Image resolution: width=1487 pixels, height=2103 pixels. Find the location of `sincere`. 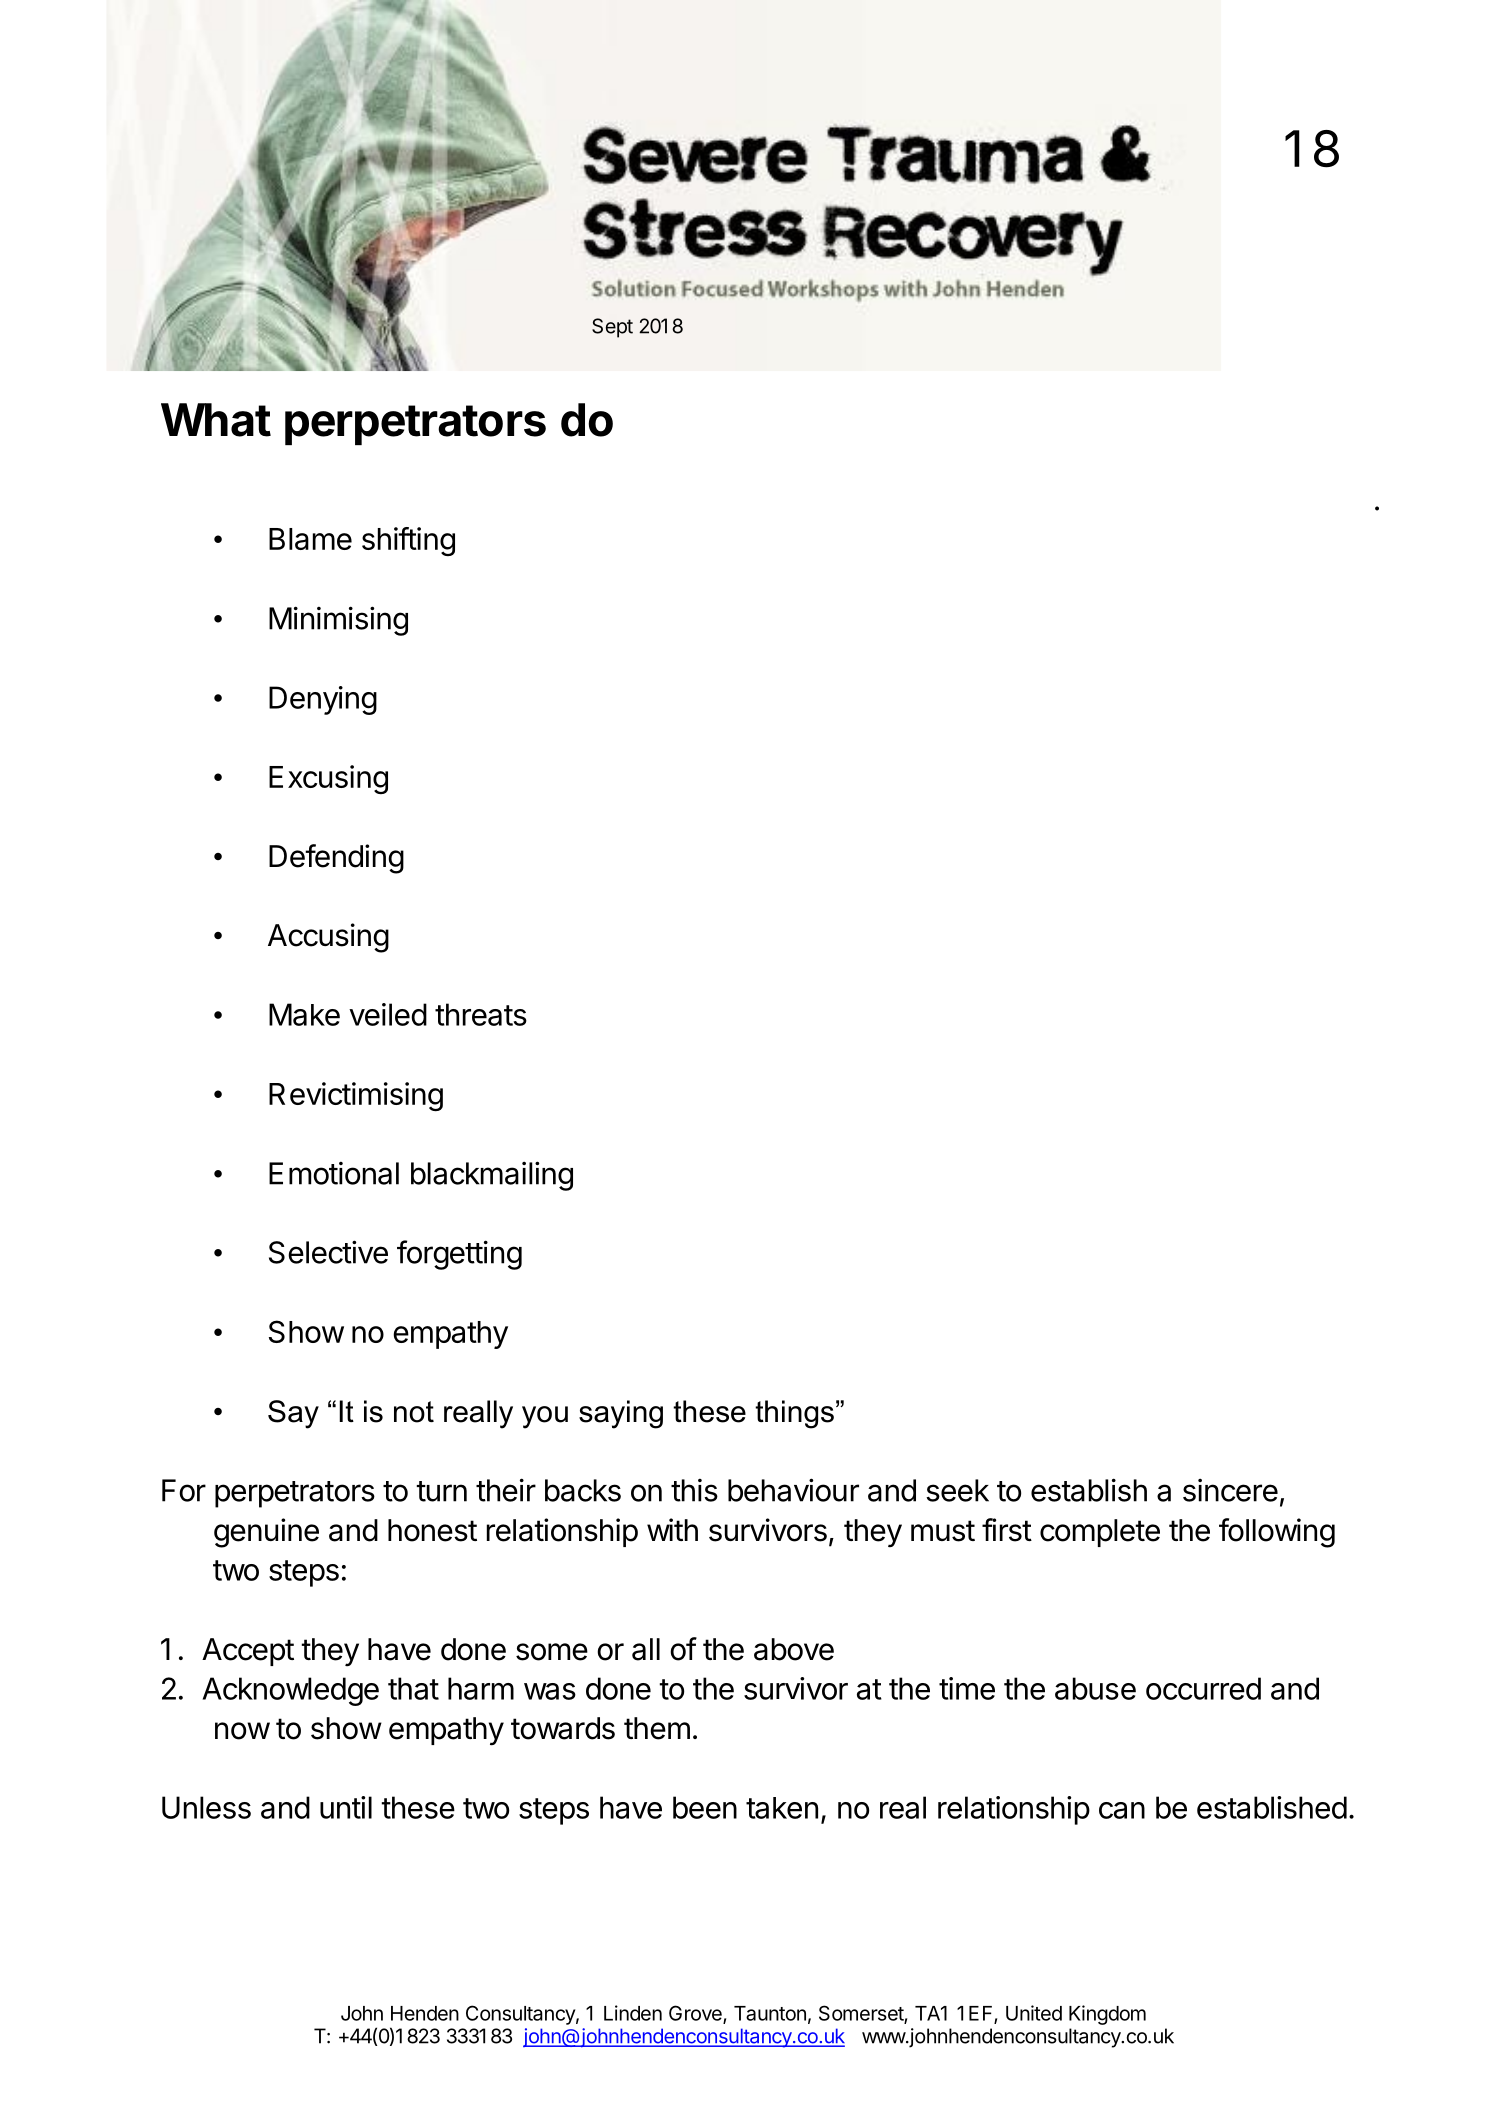

sincere is located at coordinates (1230, 1490).
